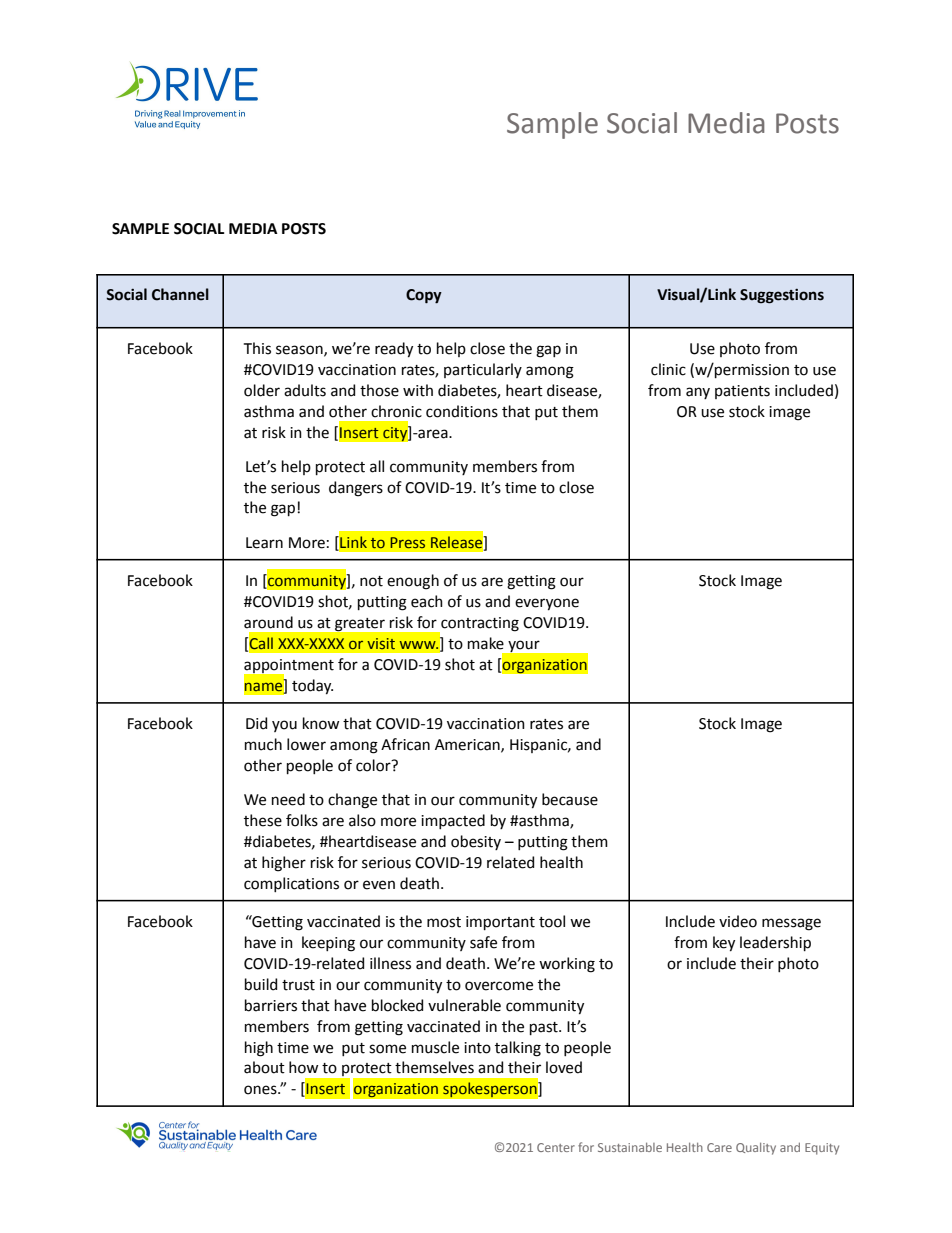 This screenshot has width=952, height=1233. What do you see at coordinates (499, 986) in the screenshot?
I see `overcome` at bounding box center [499, 986].
